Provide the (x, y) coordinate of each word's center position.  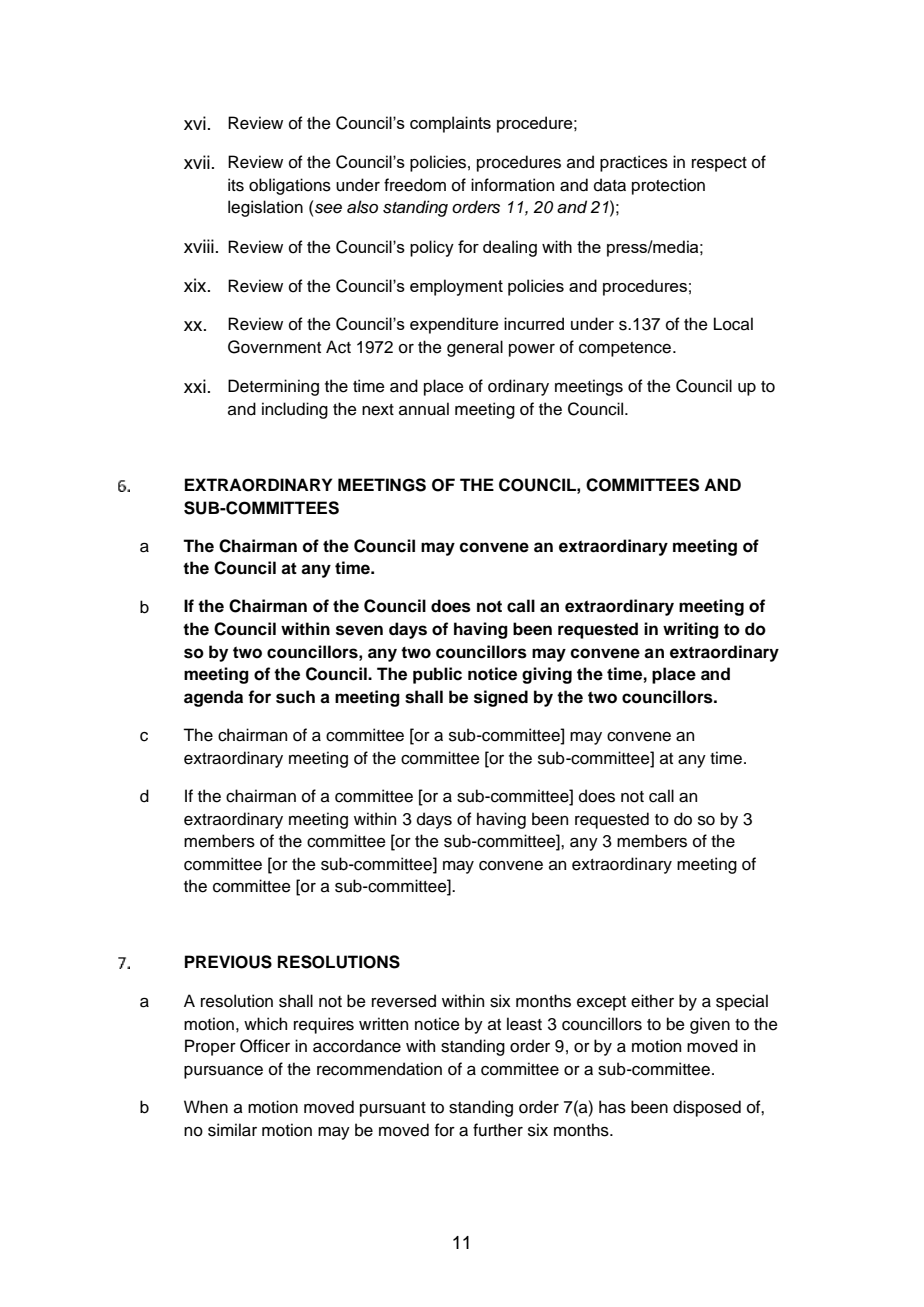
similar (232, 1130)
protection (668, 186)
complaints (450, 124)
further (498, 1130)
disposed (707, 1108)
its (236, 185)
